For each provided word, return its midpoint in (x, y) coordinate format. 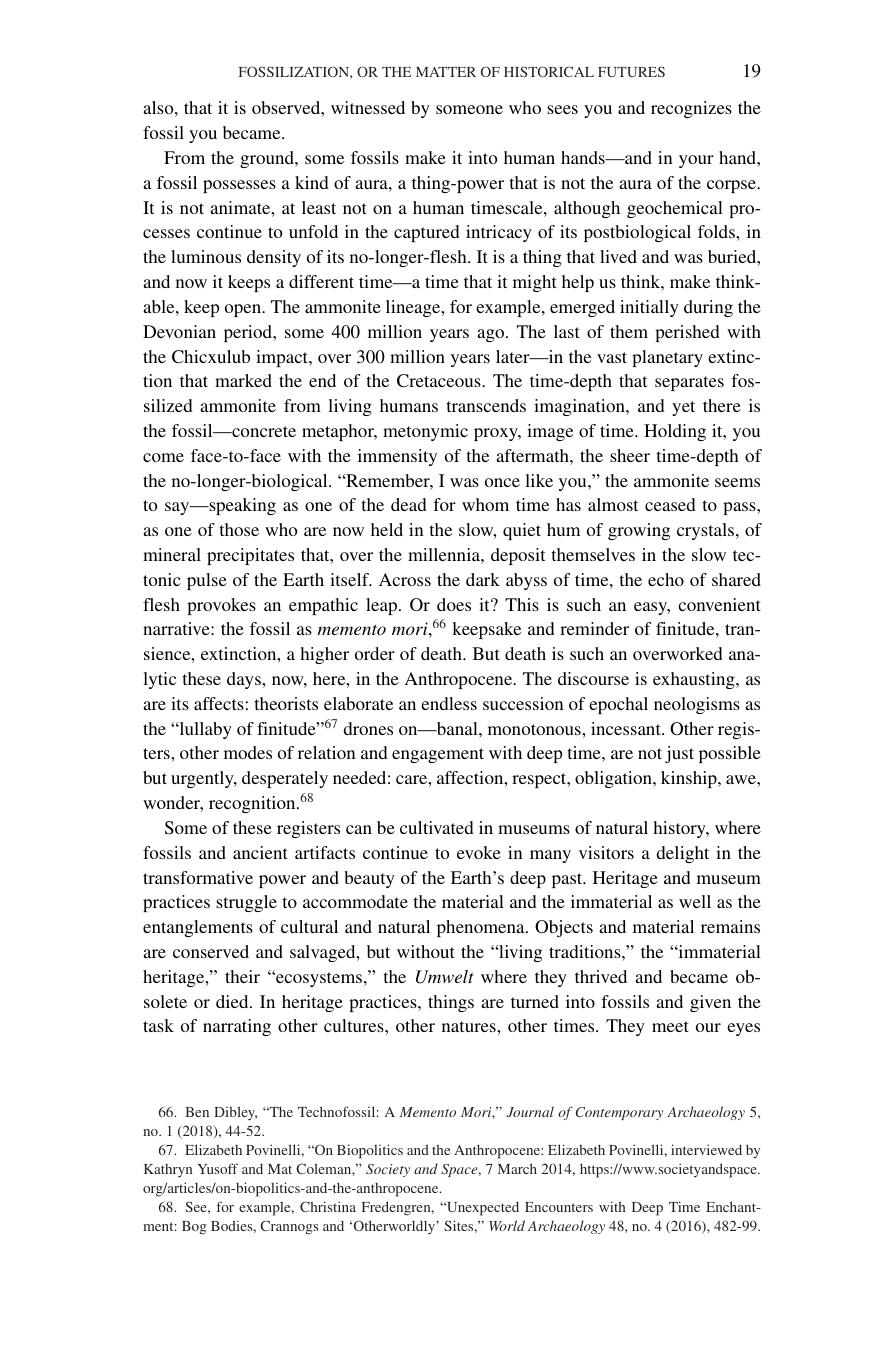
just (679, 754)
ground (268, 159)
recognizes (691, 109)
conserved (211, 951)
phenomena (482, 928)
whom (485, 504)
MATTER (446, 72)
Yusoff (218, 1168)
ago (492, 335)
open (244, 310)
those (239, 529)
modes (248, 752)
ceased (670, 504)
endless (449, 703)
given (710, 1003)
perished (687, 333)
